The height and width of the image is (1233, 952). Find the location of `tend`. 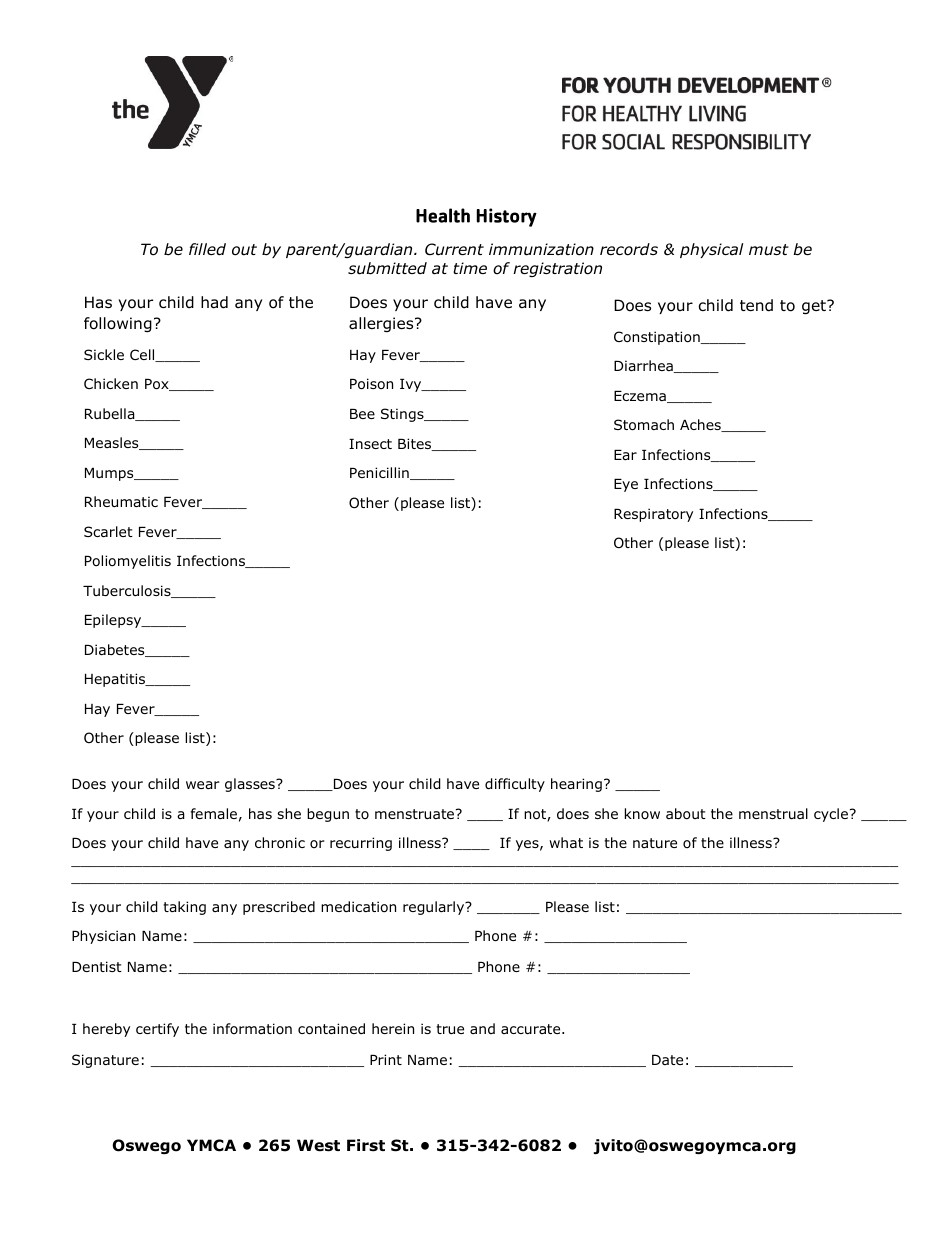

tend is located at coordinates (756, 305).
